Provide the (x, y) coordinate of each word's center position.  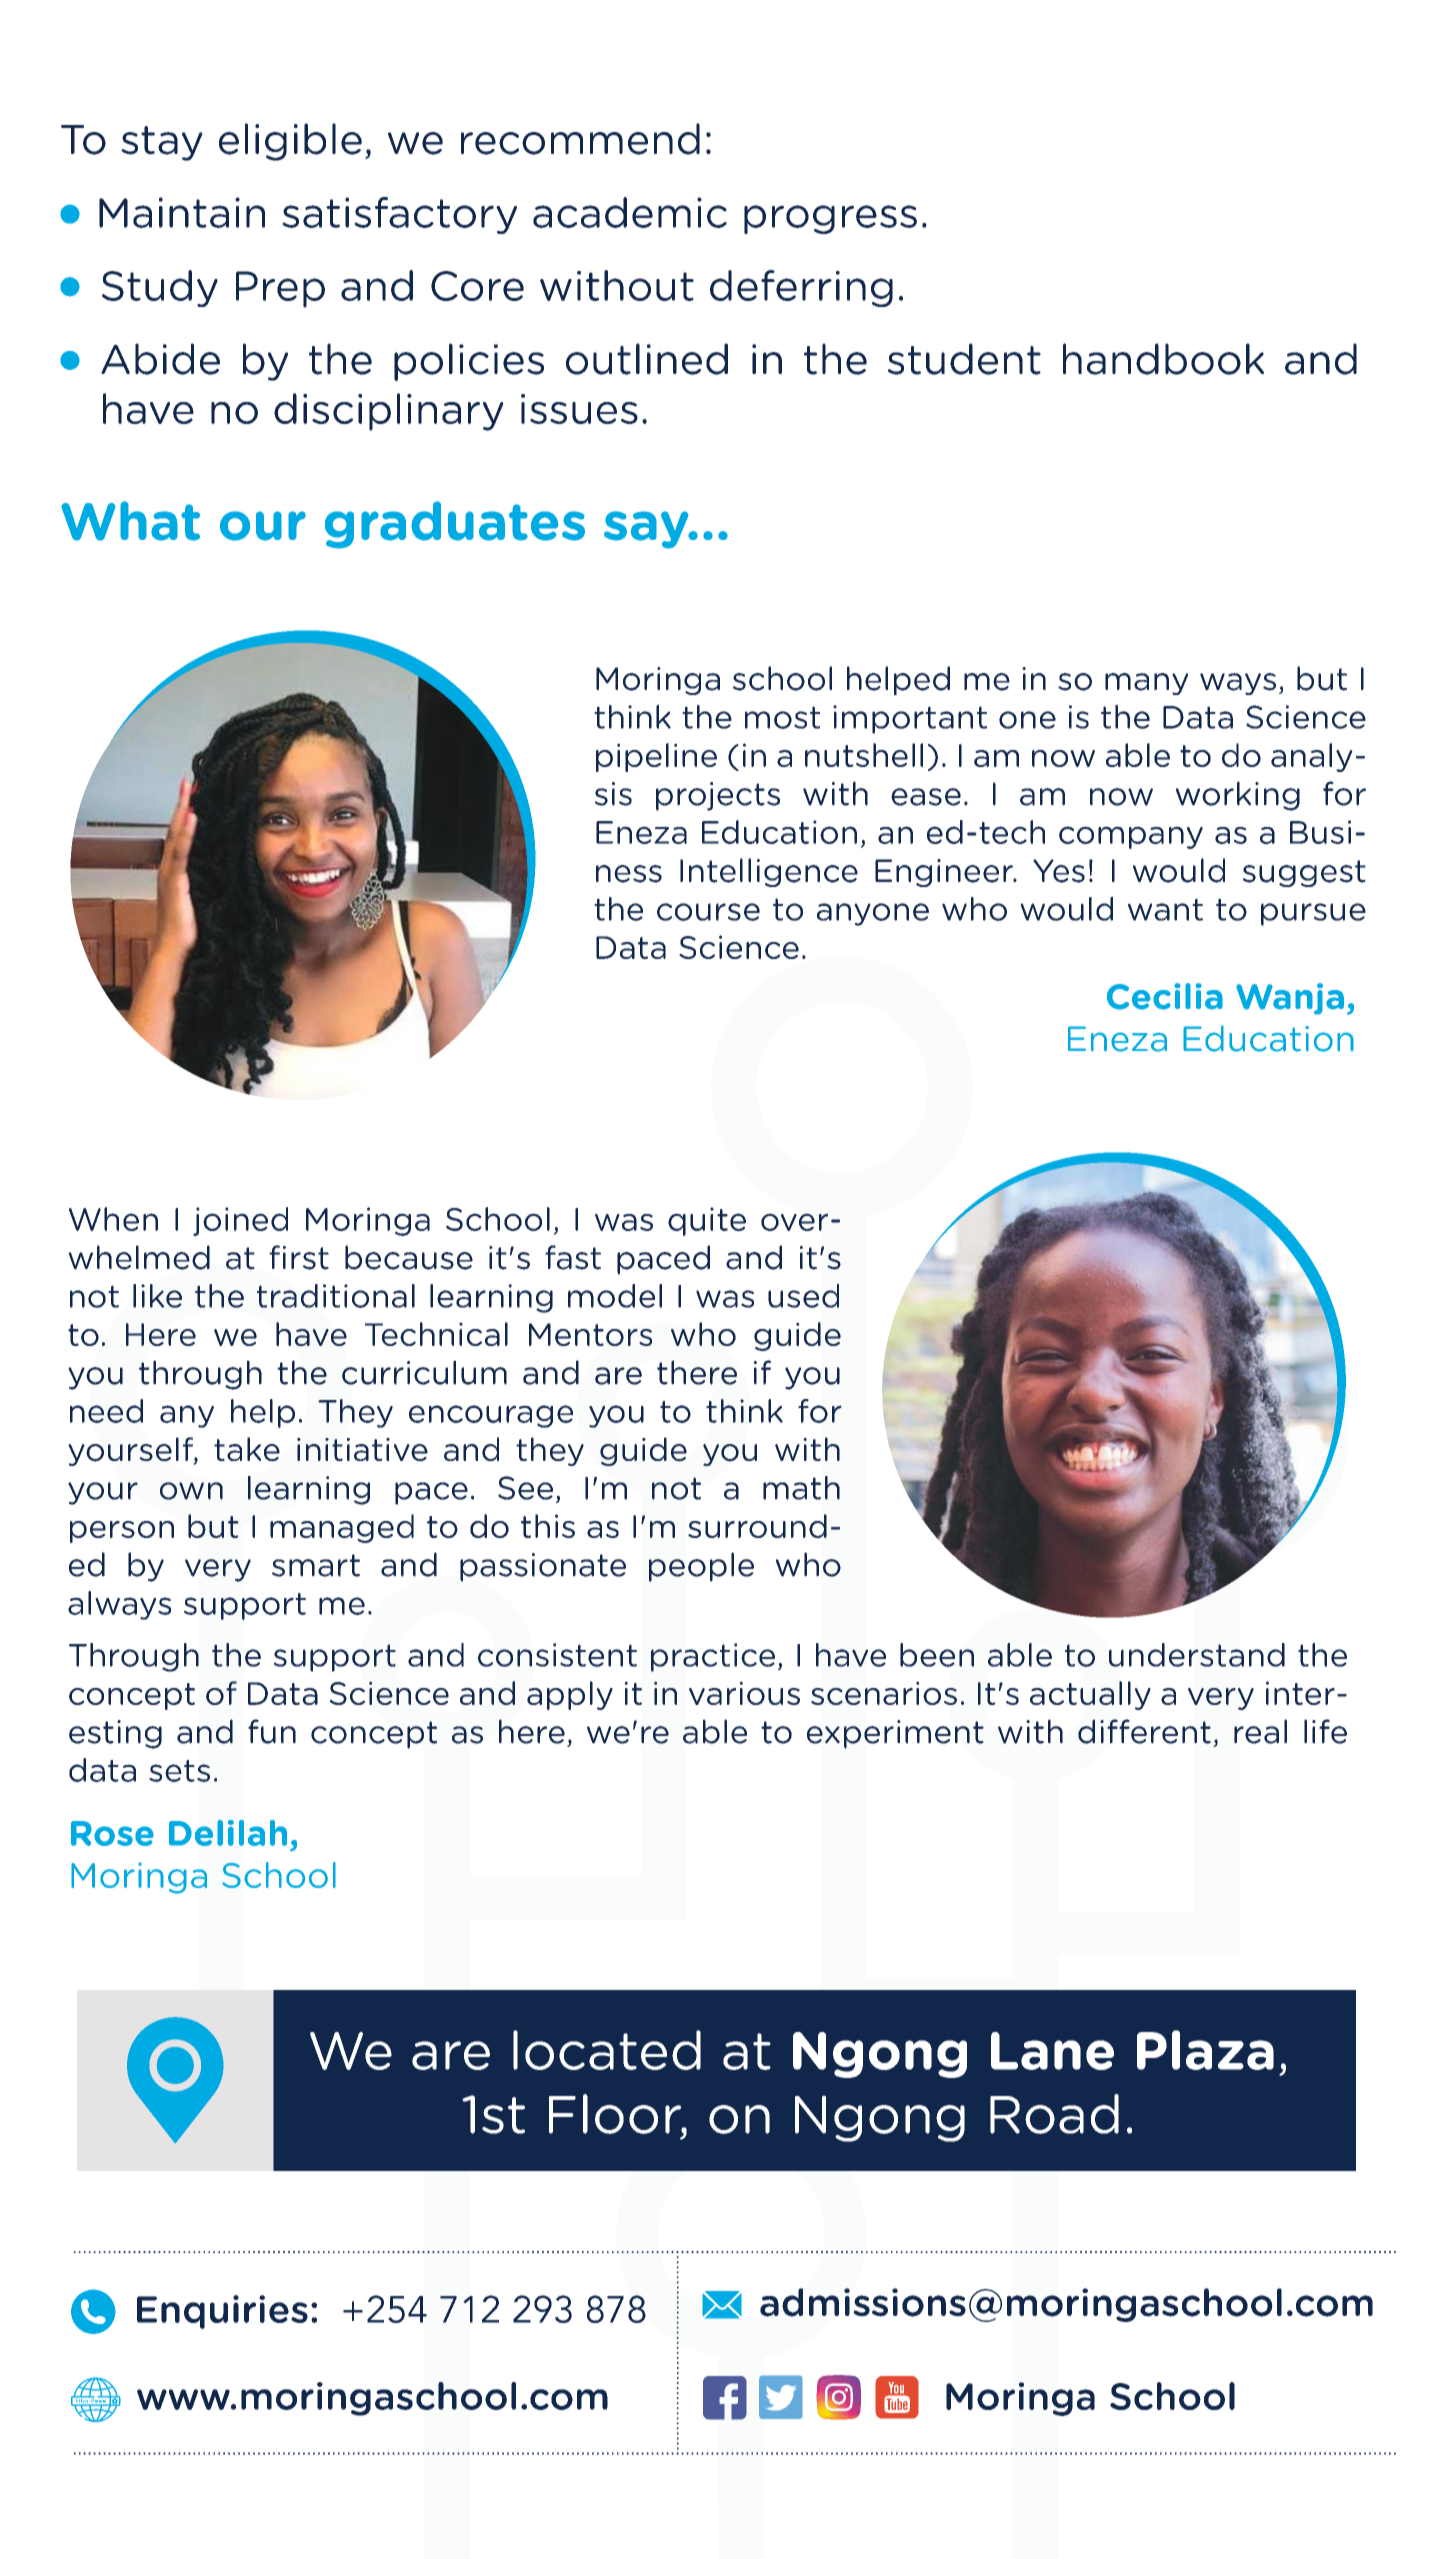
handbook (1163, 359)
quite (707, 1221)
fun (272, 1731)
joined (240, 1221)
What (130, 521)
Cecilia (1165, 996)
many (1146, 684)
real (1260, 1731)
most (782, 717)
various (744, 1693)
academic (630, 212)
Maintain (182, 212)
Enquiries (222, 2312)
